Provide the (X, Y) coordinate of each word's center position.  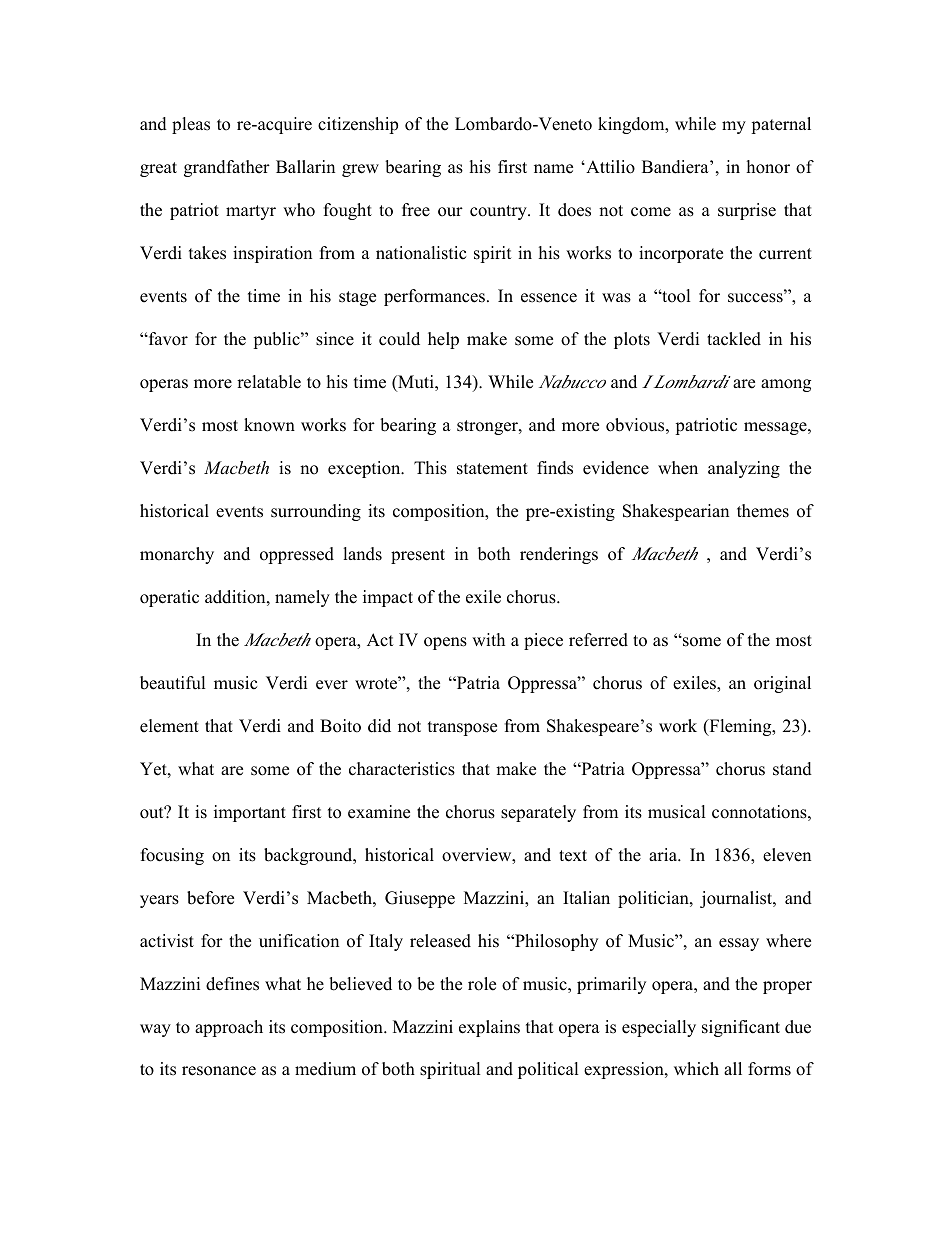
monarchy (177, 555)
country (499, 212)
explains (489, 1028)
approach (229, 1028)
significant (741, 1028)
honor (768, 167)
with (488, 639)
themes (763, 511)
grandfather (227, 168)
